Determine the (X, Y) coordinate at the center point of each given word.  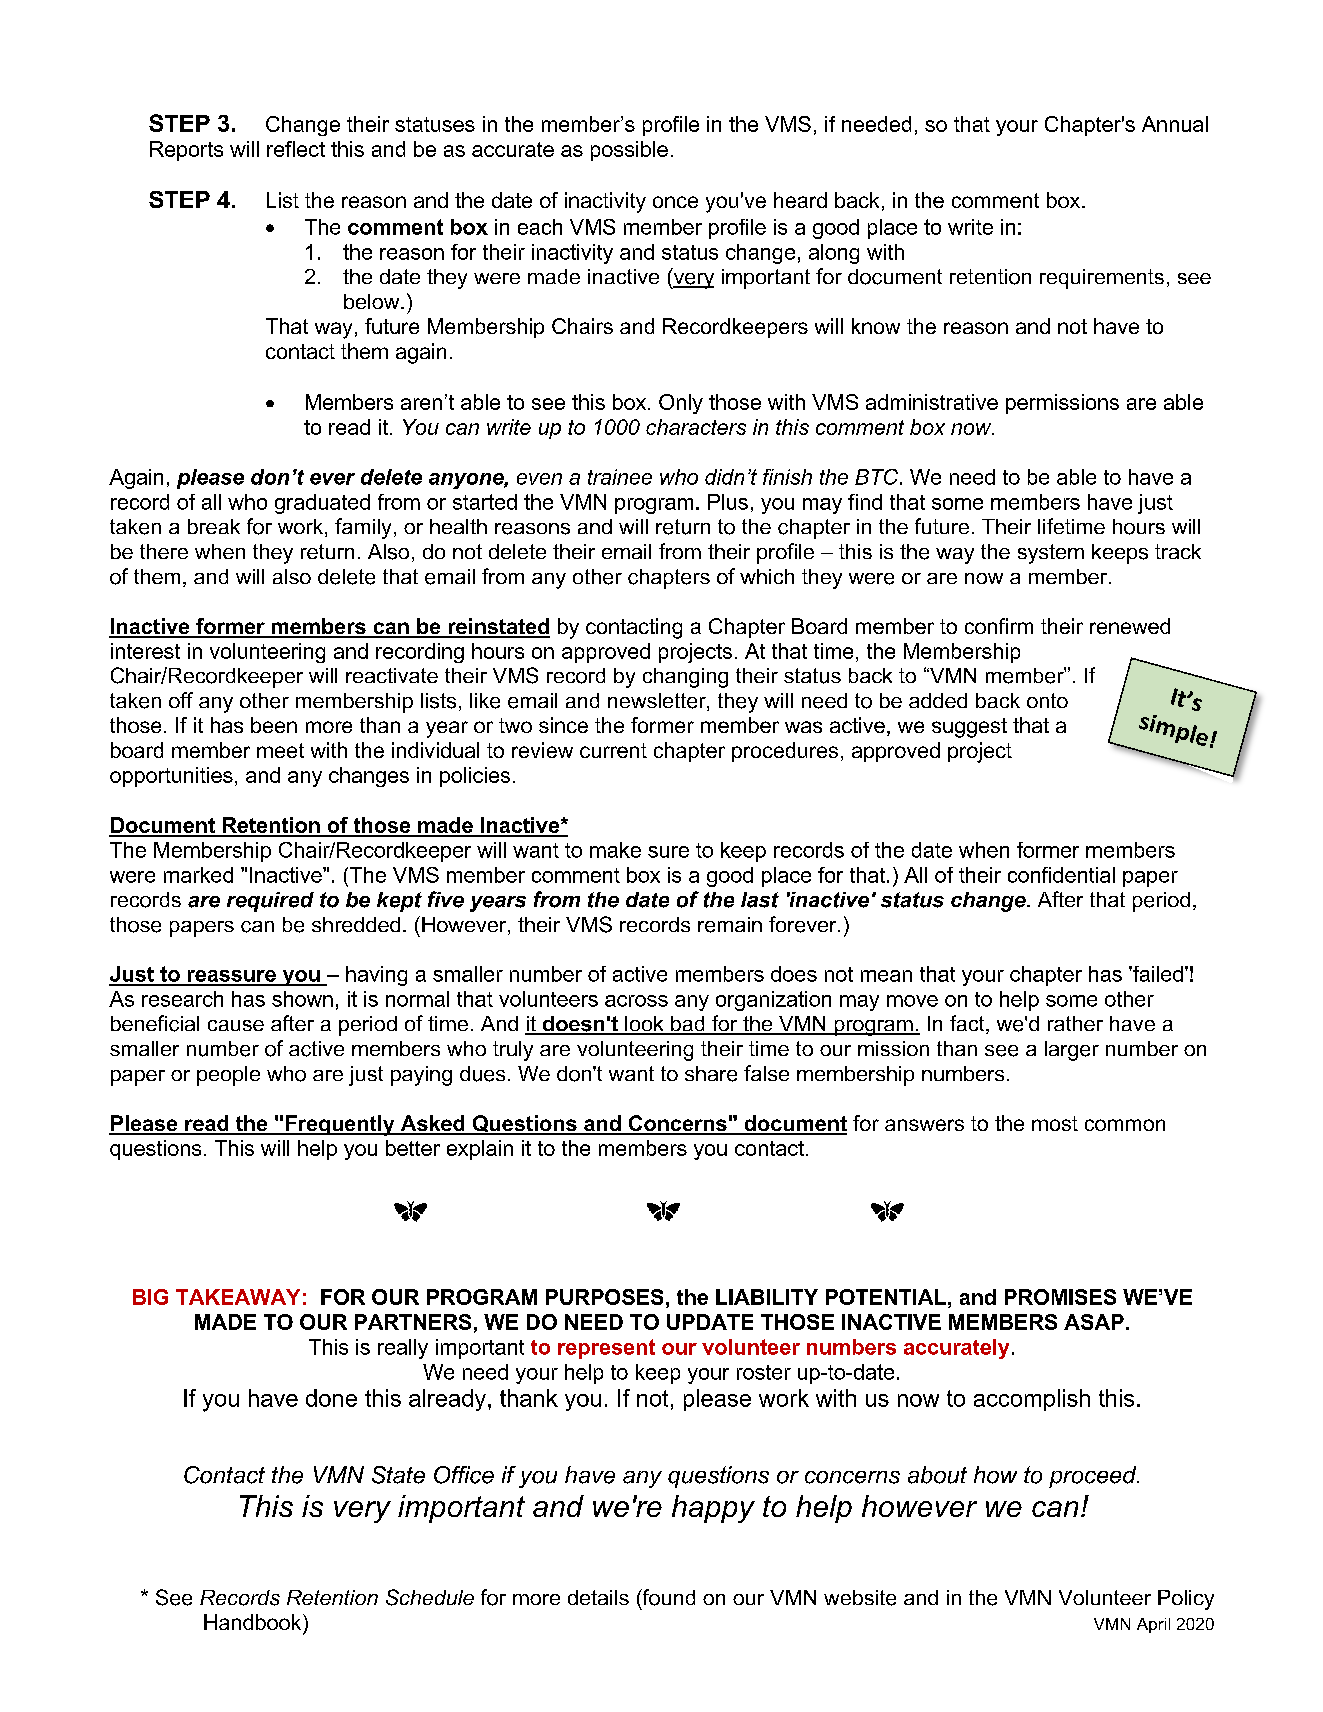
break (214, 526)
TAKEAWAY (238, 1297)
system (1051, 554)
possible (629, 151)
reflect (296, 149)
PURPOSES (604, 1297)
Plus (728, 502)
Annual (1175, 124)
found (667, 1598)
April (1153, 1625)
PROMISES (1060, 1297)
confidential (1061, 875)
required (270, 902)
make (615, 850)
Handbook (254, 1622)
